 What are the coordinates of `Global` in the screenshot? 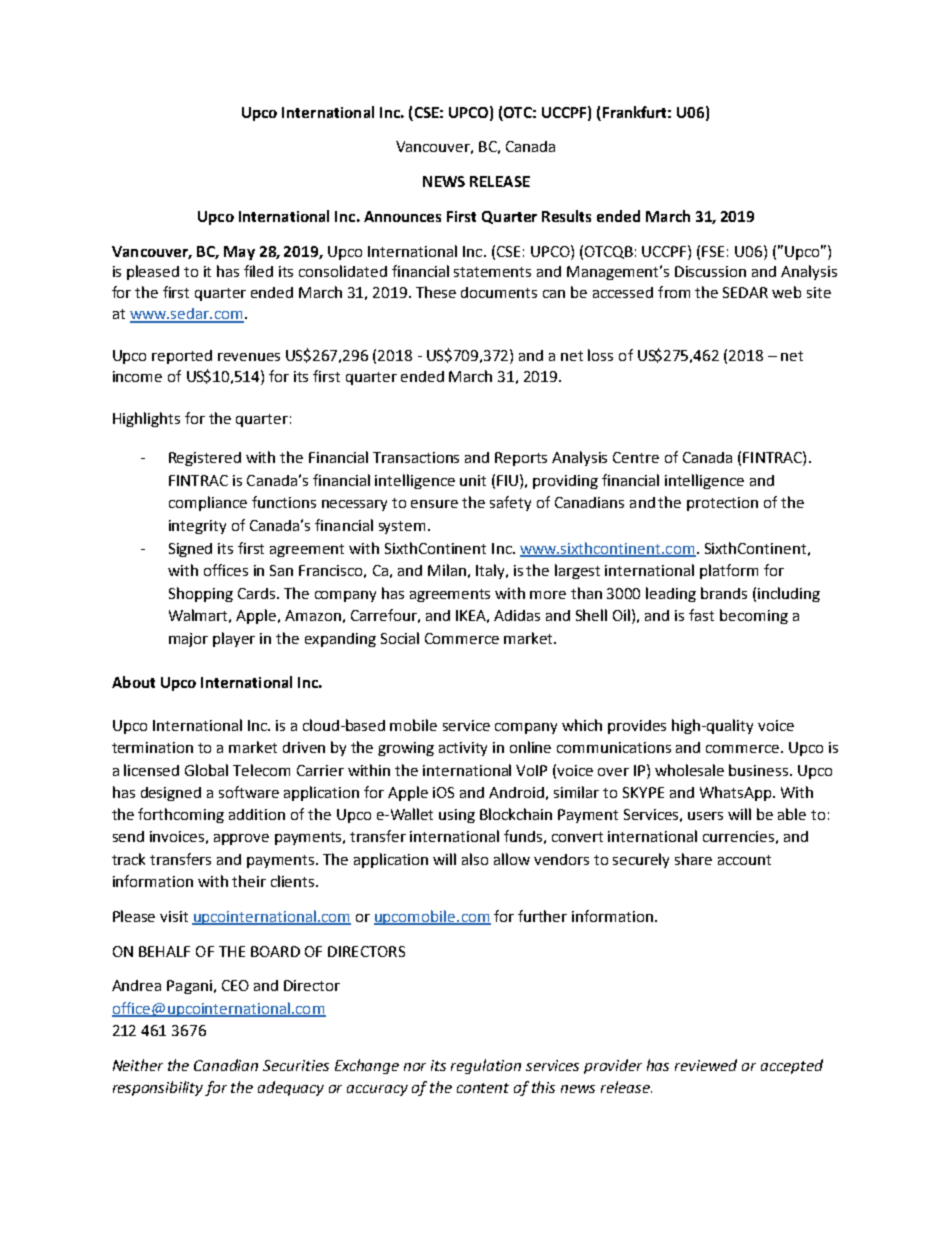 It's located at (206, 770).
